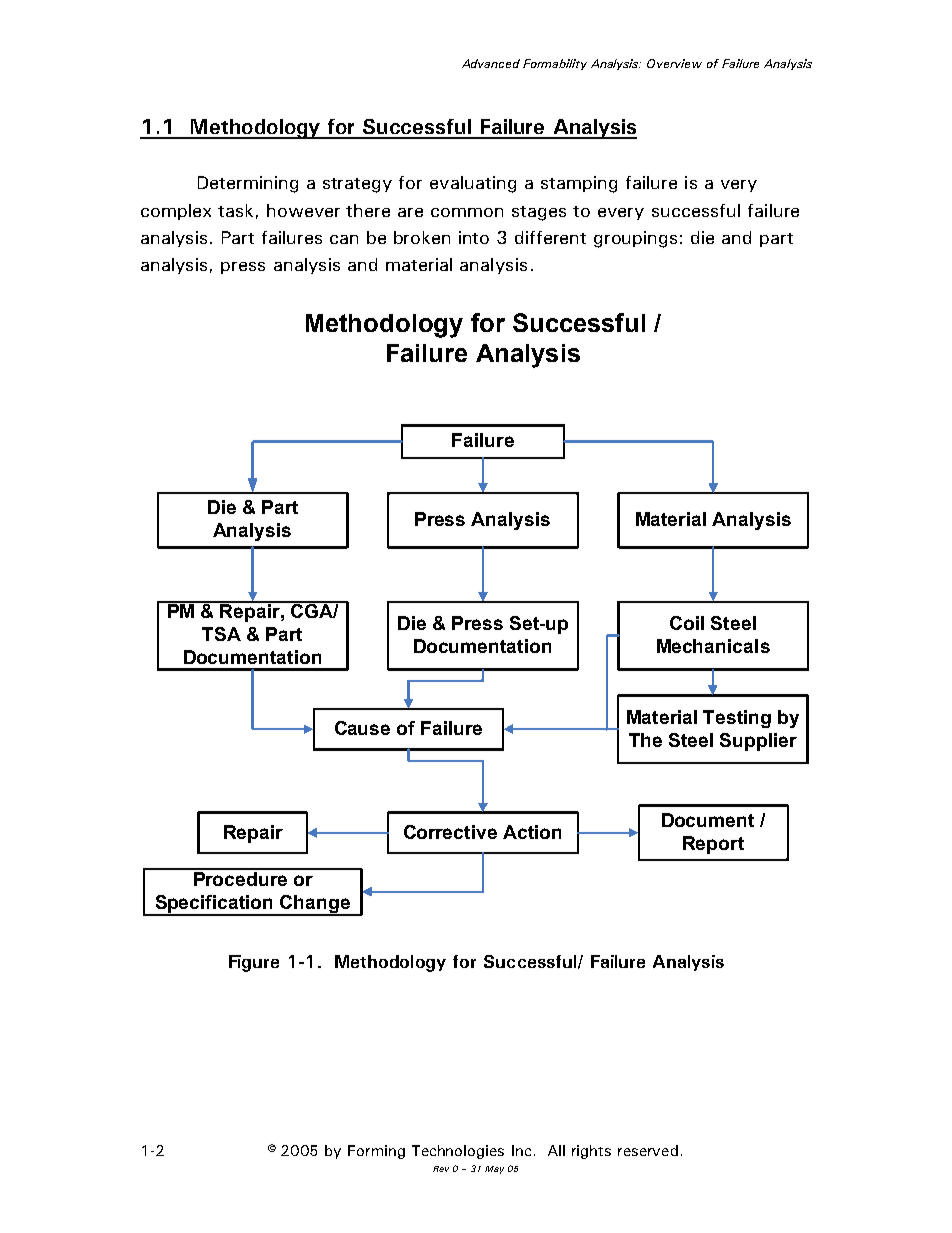 This page has width=952, height=1233. I want to click on Determining, so click(248, 184).
